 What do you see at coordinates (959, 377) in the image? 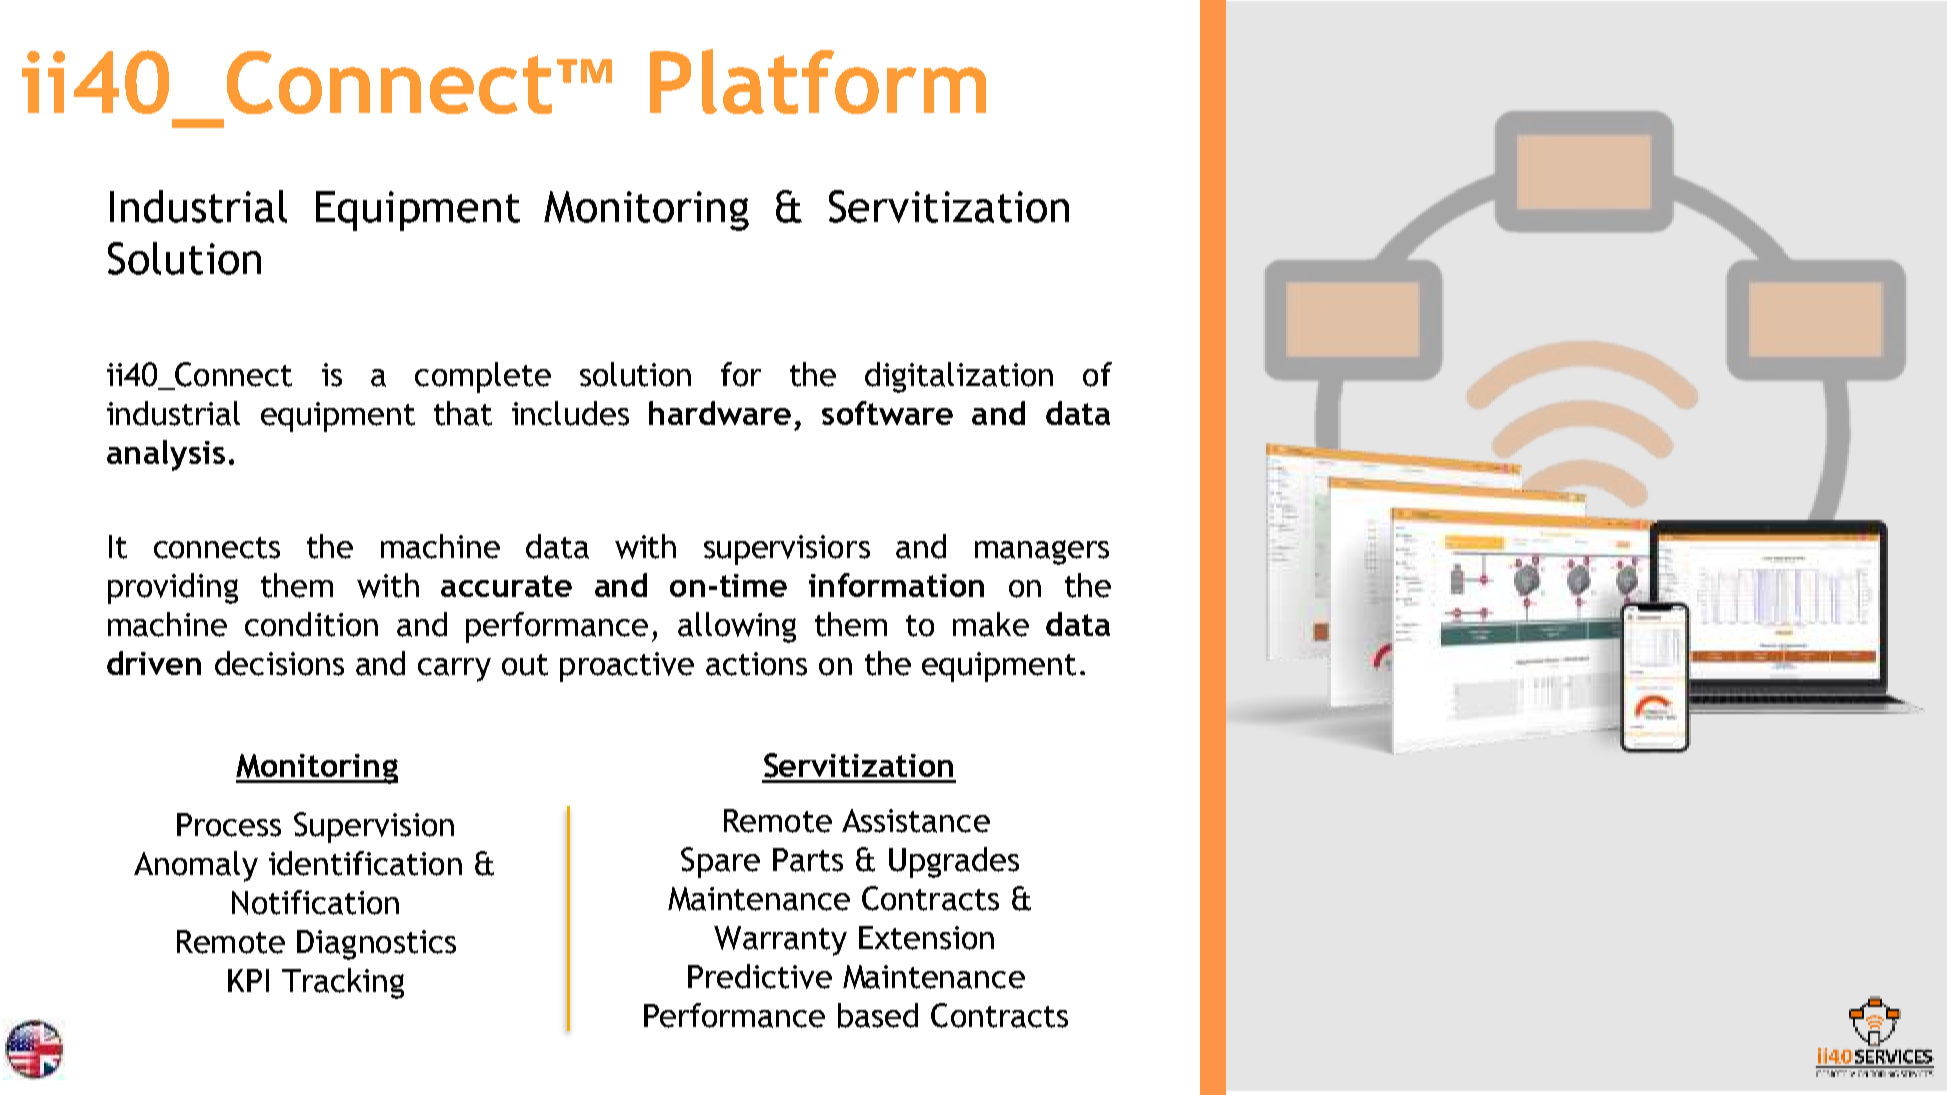
I see `digitalization` at bounding box center [959, 377].
